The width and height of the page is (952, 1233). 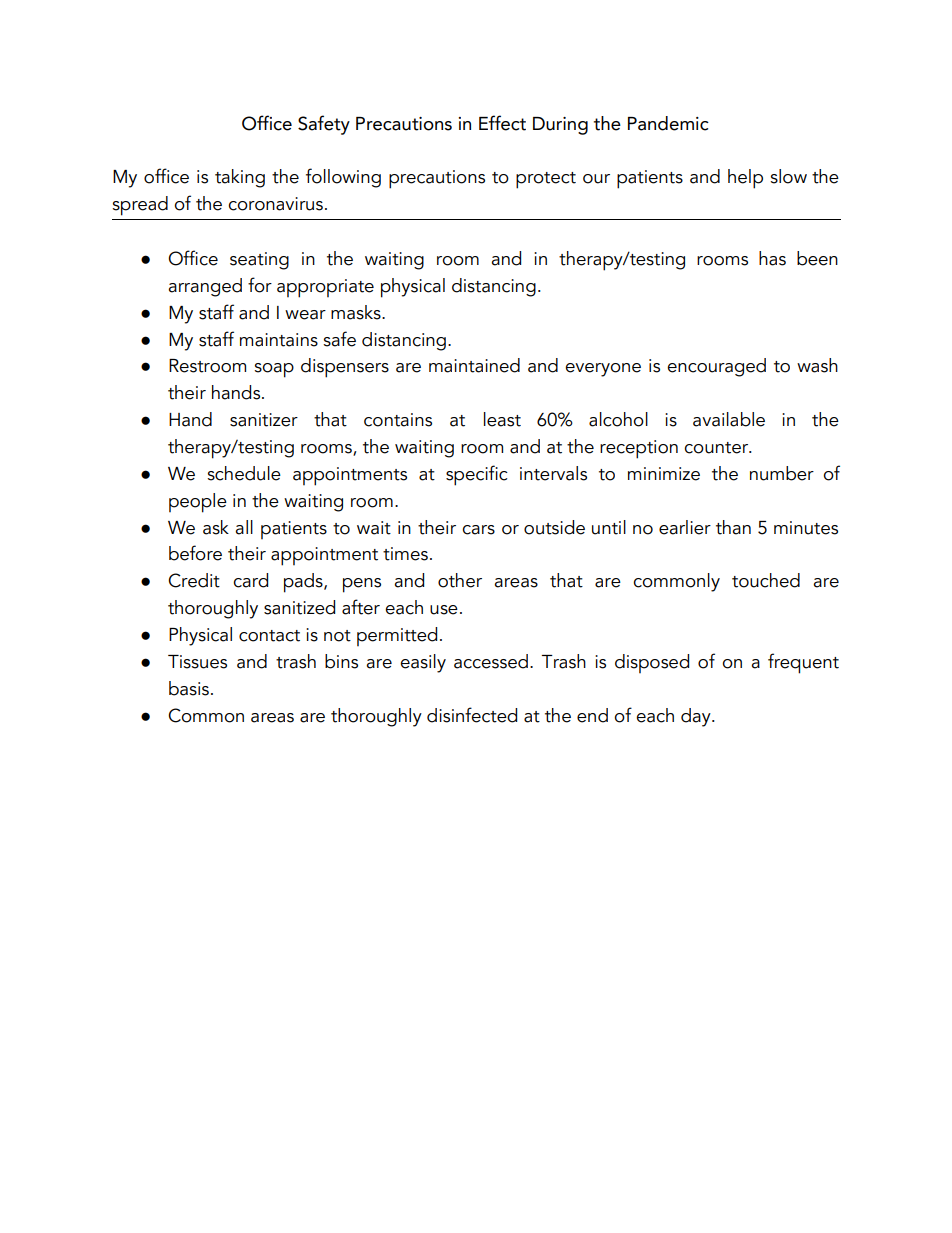 What do you see at coordinates (240, 178) in the page?
I see `taking` at bounding box center [240, 178].
